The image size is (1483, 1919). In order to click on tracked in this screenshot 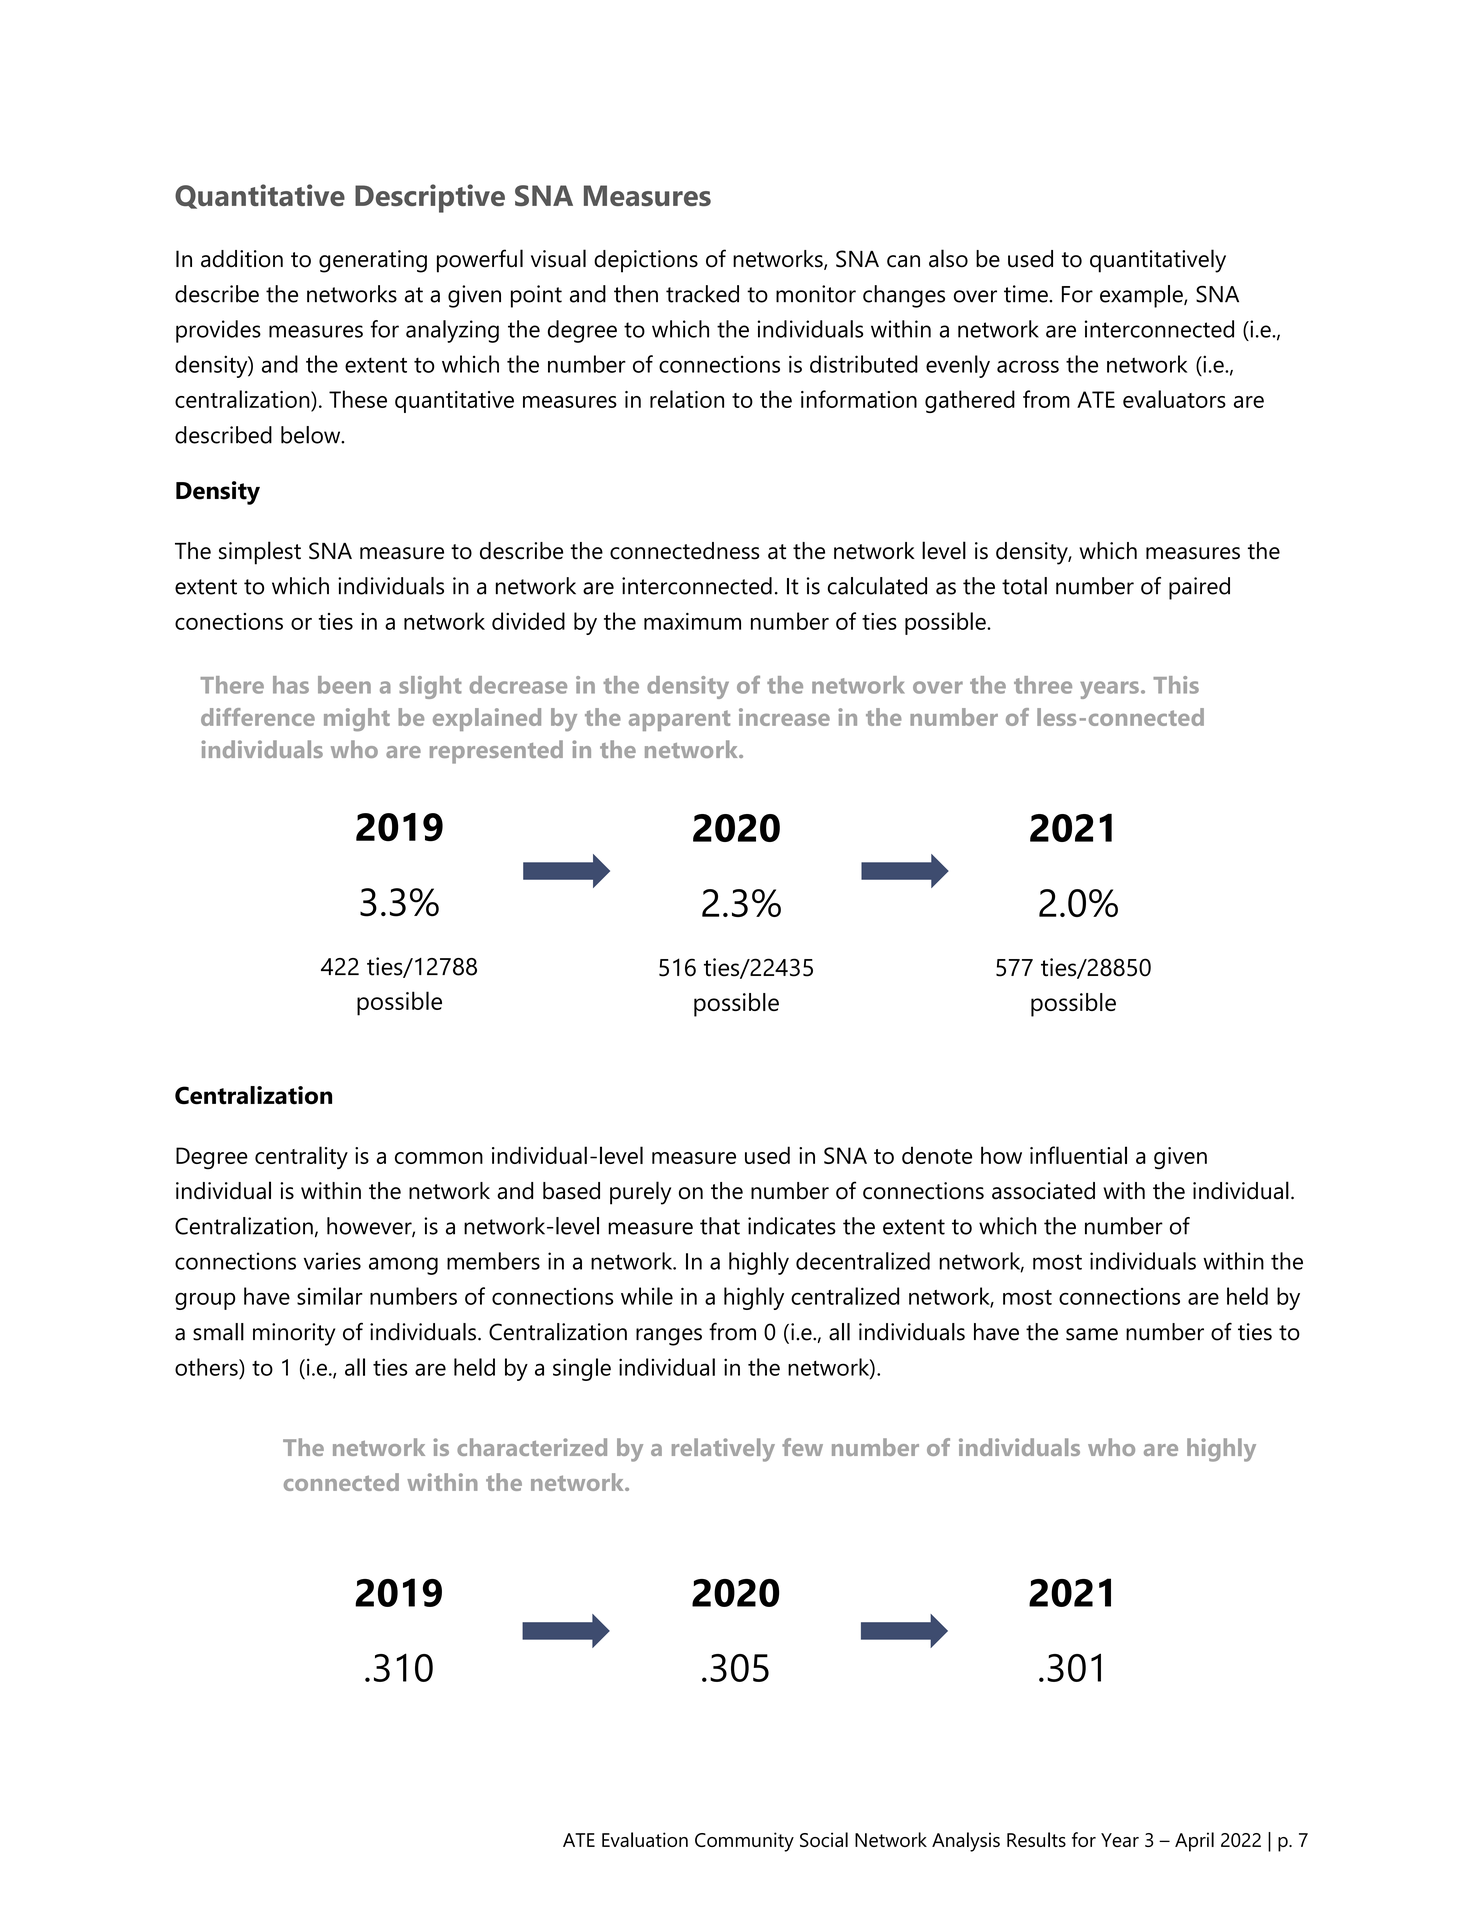, I will do `click(702, 294)`.
